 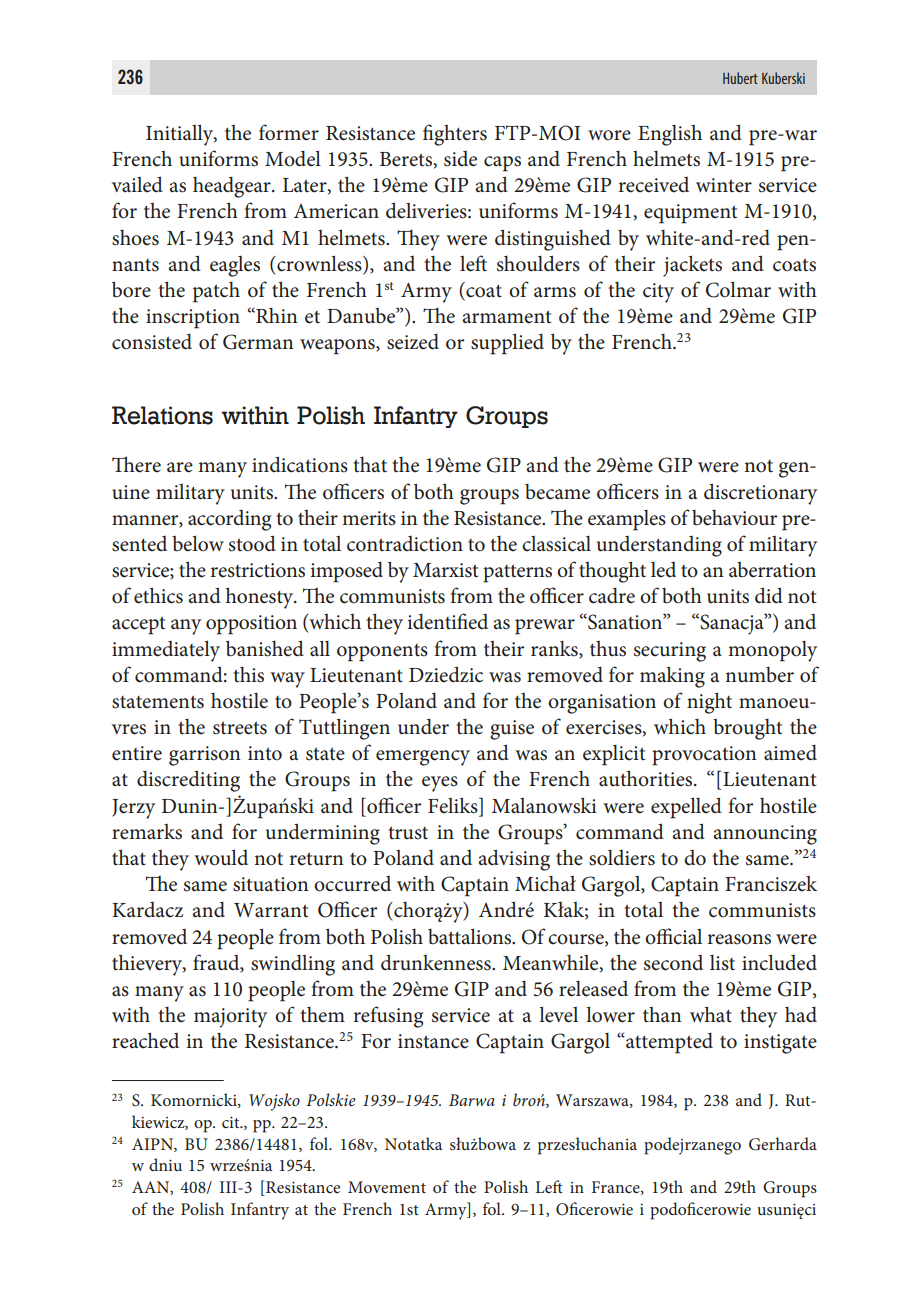 I want to click on securing, so click(x=670, y=652).
